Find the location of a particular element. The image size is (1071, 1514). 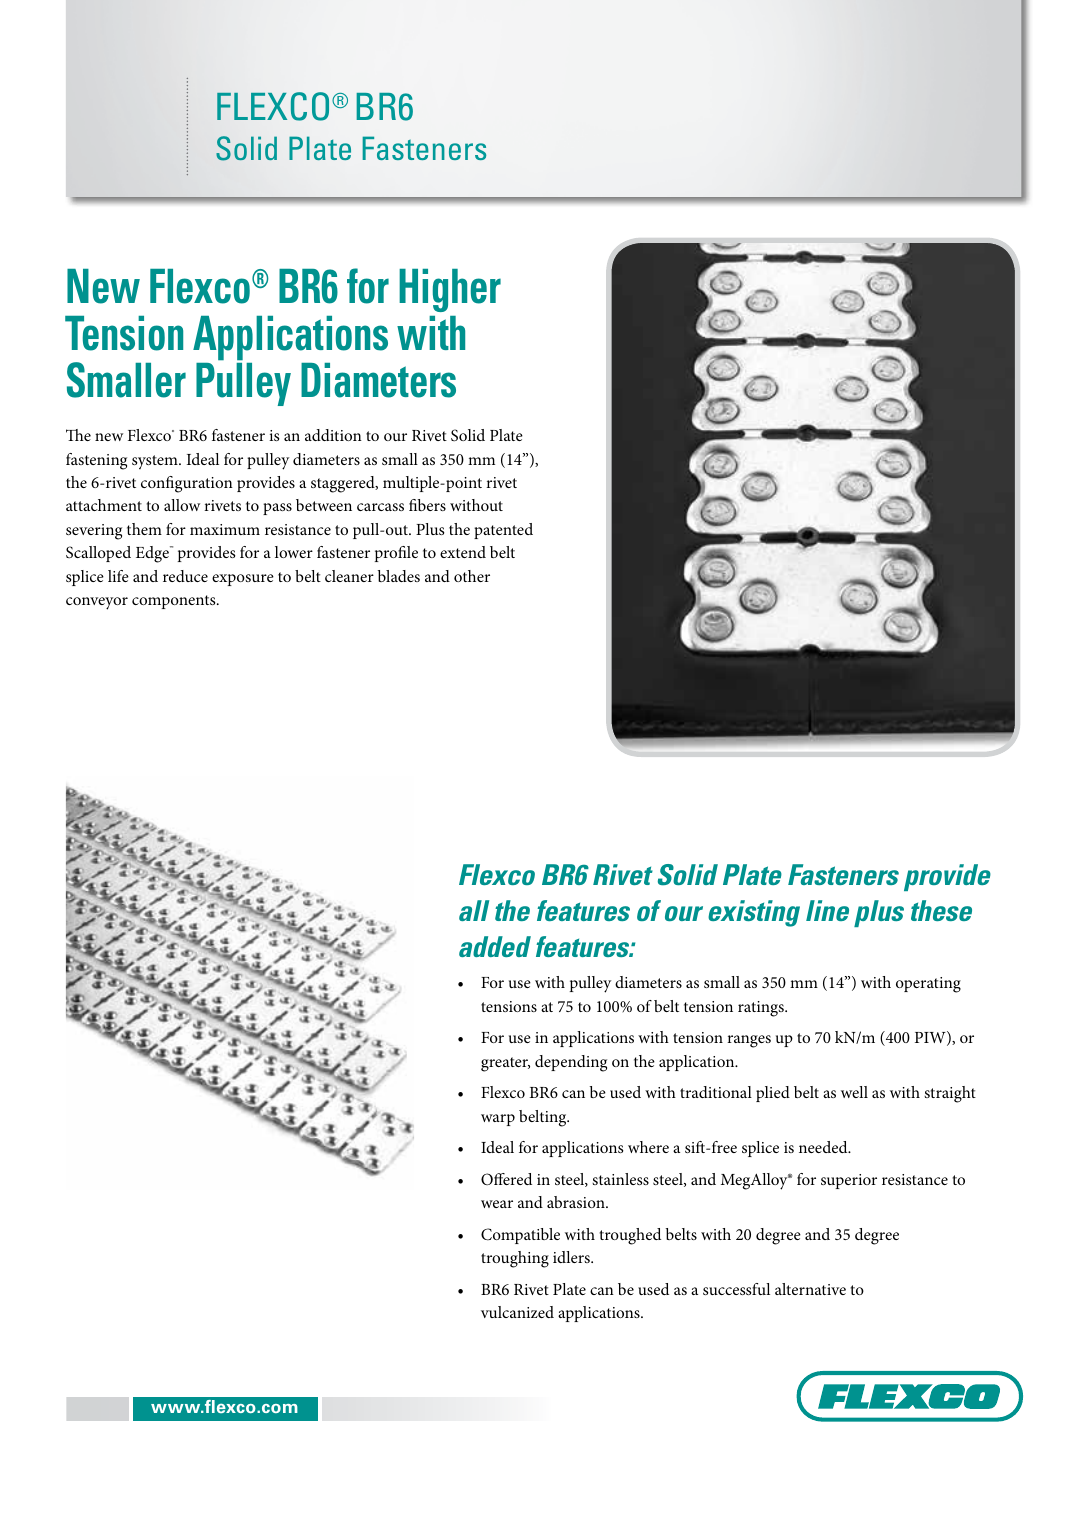

patented is located at coordinates (503, 531).
